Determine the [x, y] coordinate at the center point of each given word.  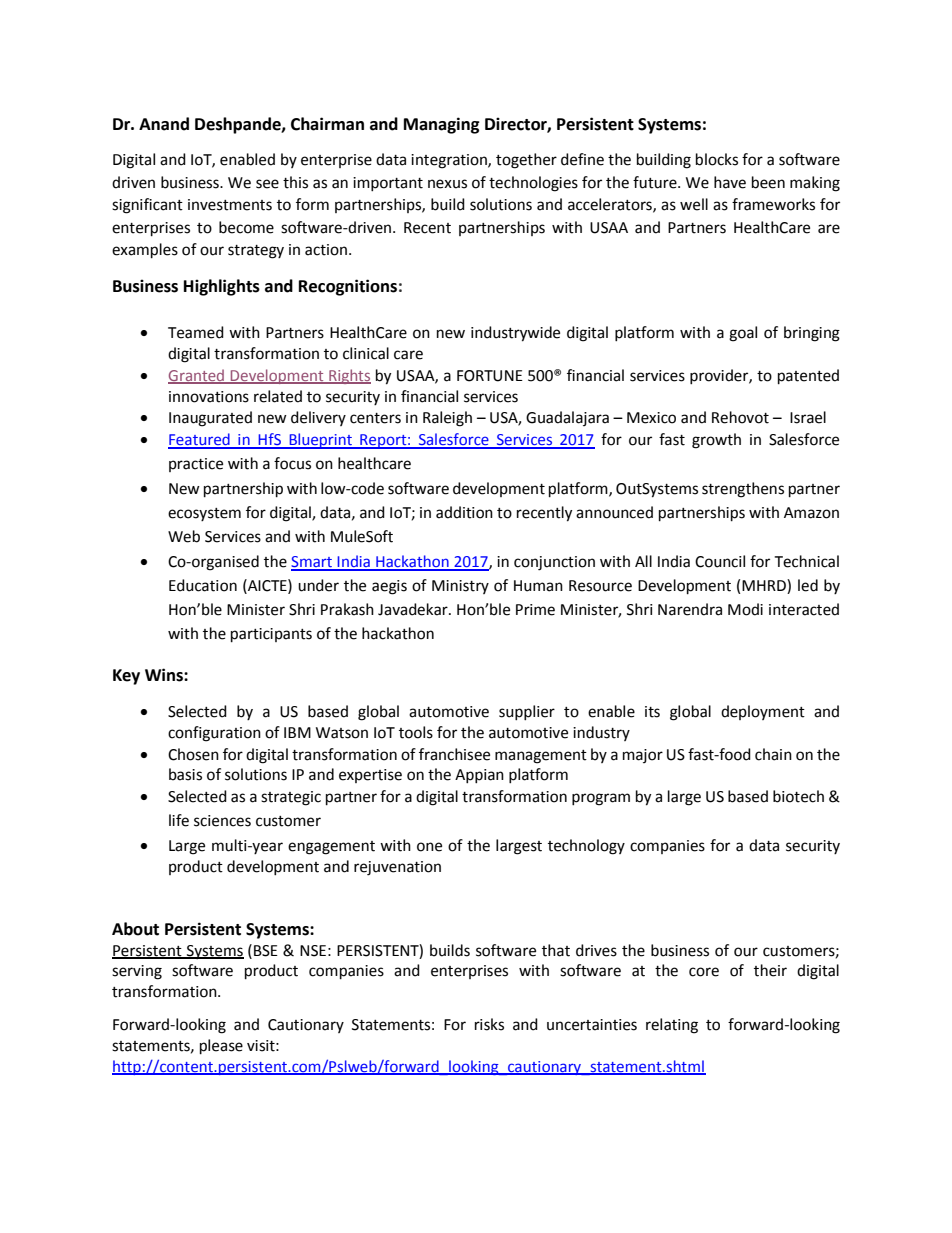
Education [203, 585]
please [221, 1047]
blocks [717, 159]
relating [672, 1026]
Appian [479, 776]
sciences [222, 821]
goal [743, 334]
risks [489, 1024]
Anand [164, 124]
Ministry [460, 587]
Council [720, 561]
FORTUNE [490, 376]
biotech [798, 796]
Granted [197, 376]
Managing [442, 125]
